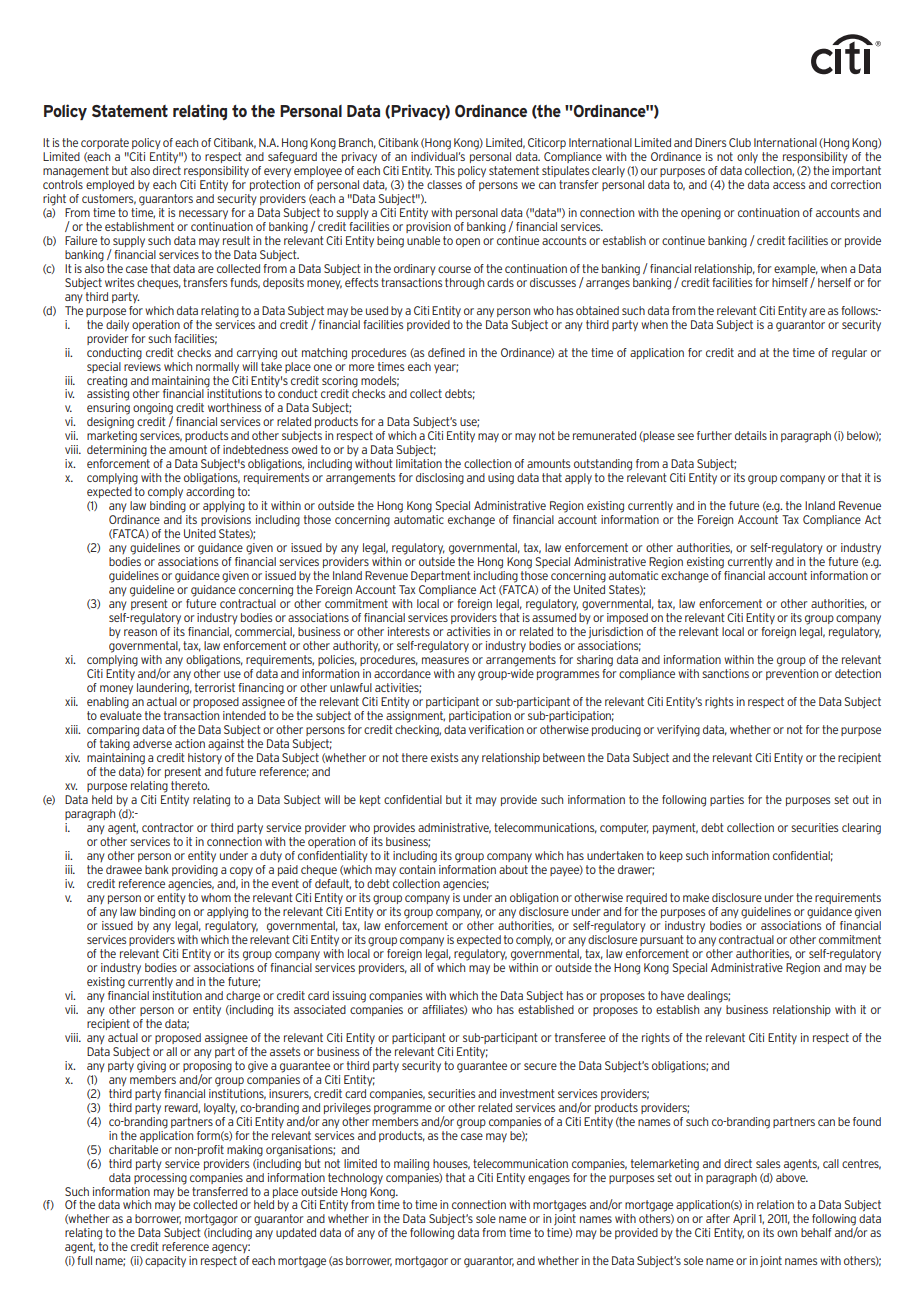 The height and width of the screenshot is (1308, 924). Describe the element at coordinates (121, 715) in the screenshot. I see `evaluate` at that location.
